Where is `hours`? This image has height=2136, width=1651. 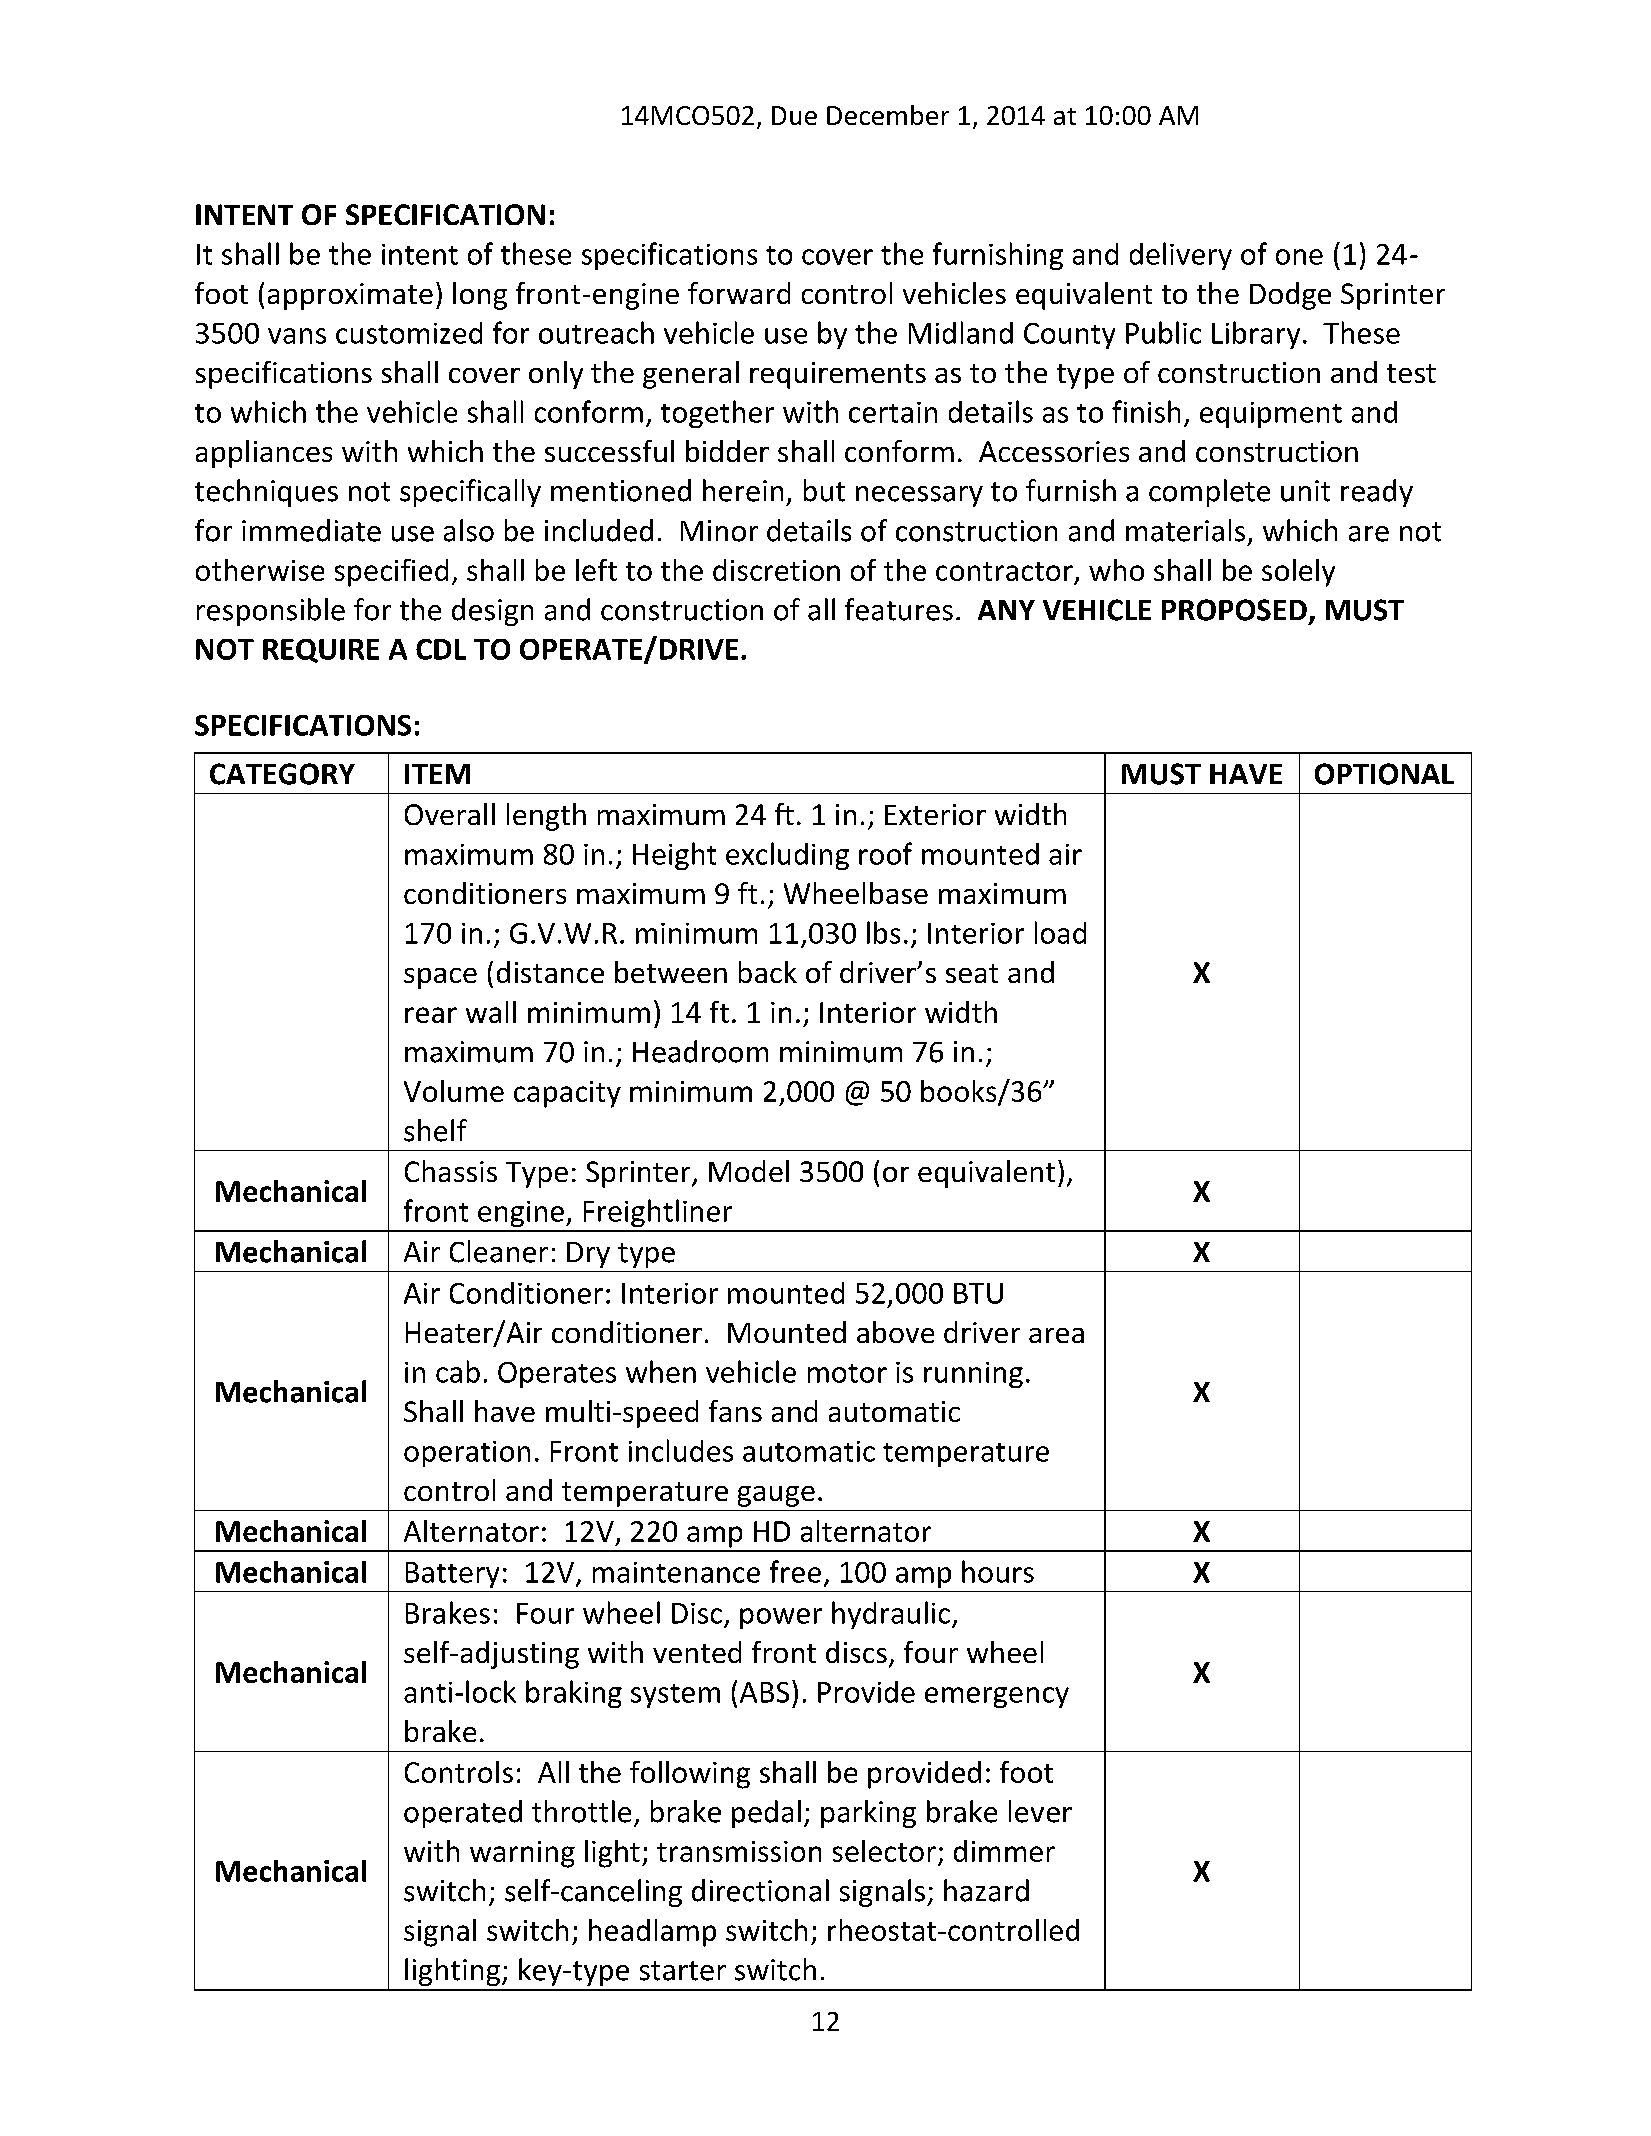 hours is located at coordinates (998, 1571).
